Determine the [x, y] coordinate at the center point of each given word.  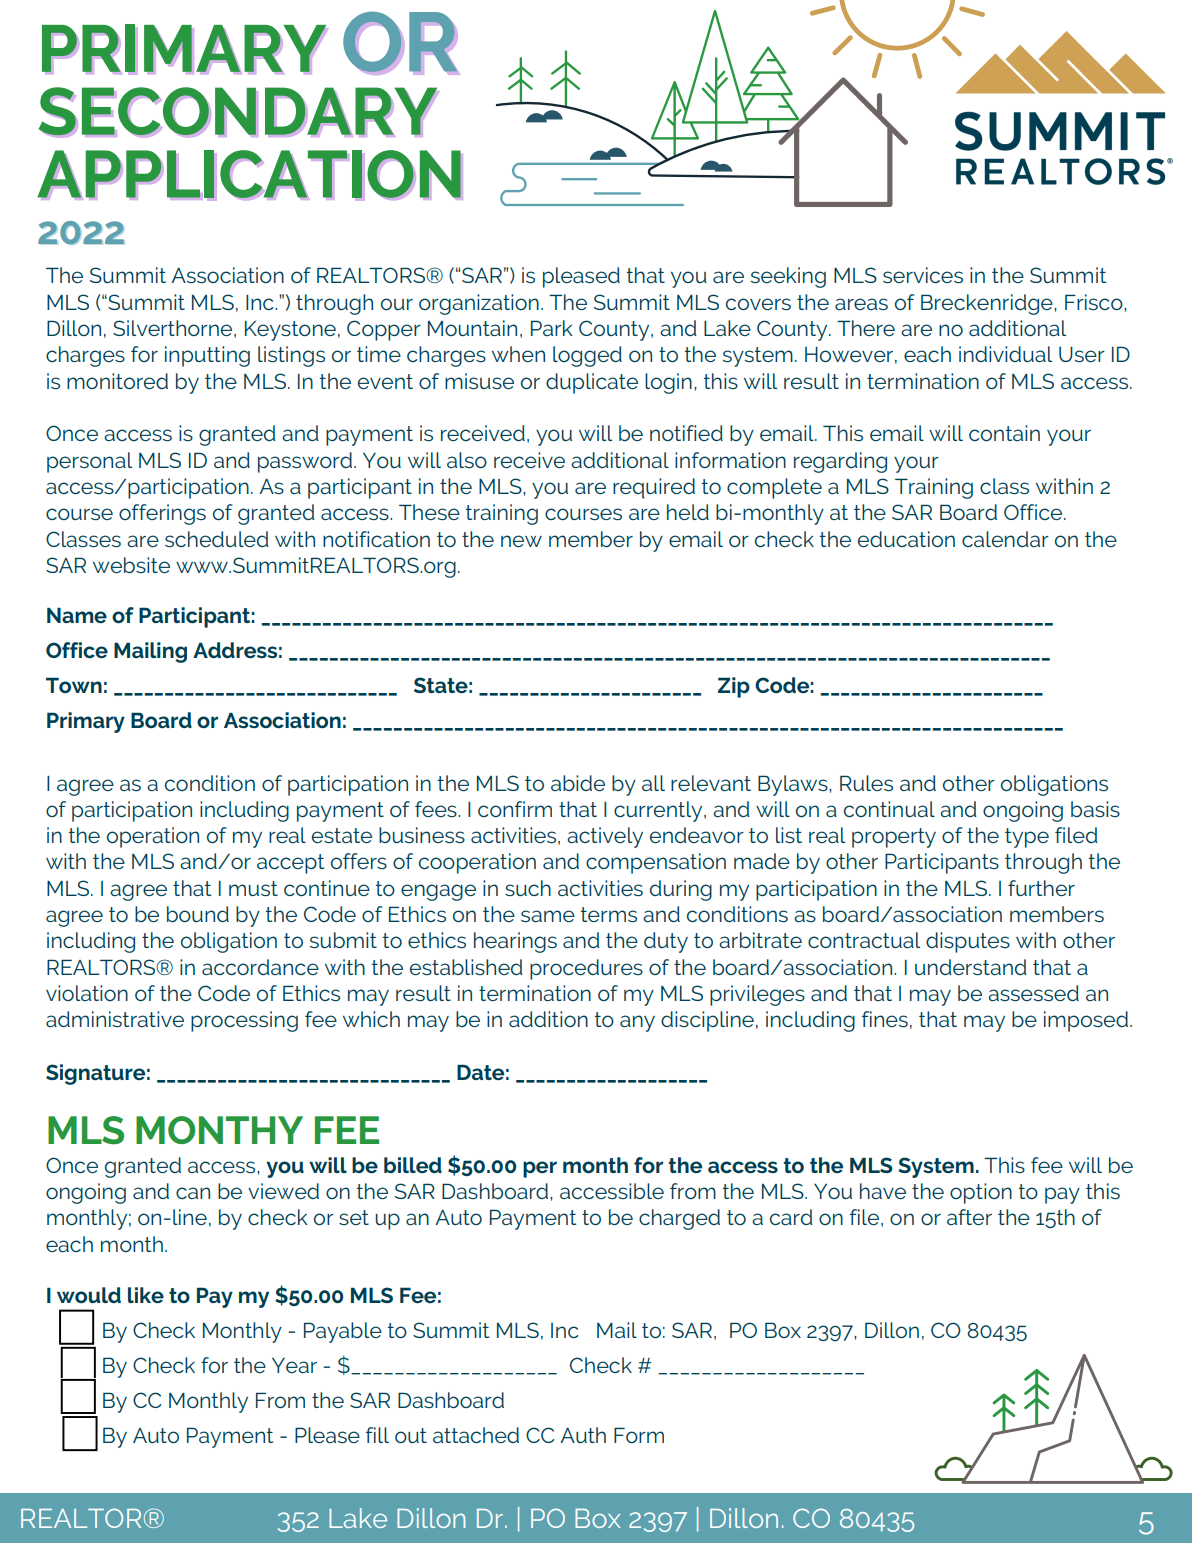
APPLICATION [249, 174]
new [521, 541]
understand [971, 967]
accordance [260, 967]
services [923, 275]
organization [479, 304]
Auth [583, 1435]
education [906, 539]
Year [294, 1365]
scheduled [217, 539]
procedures [586, 969]
